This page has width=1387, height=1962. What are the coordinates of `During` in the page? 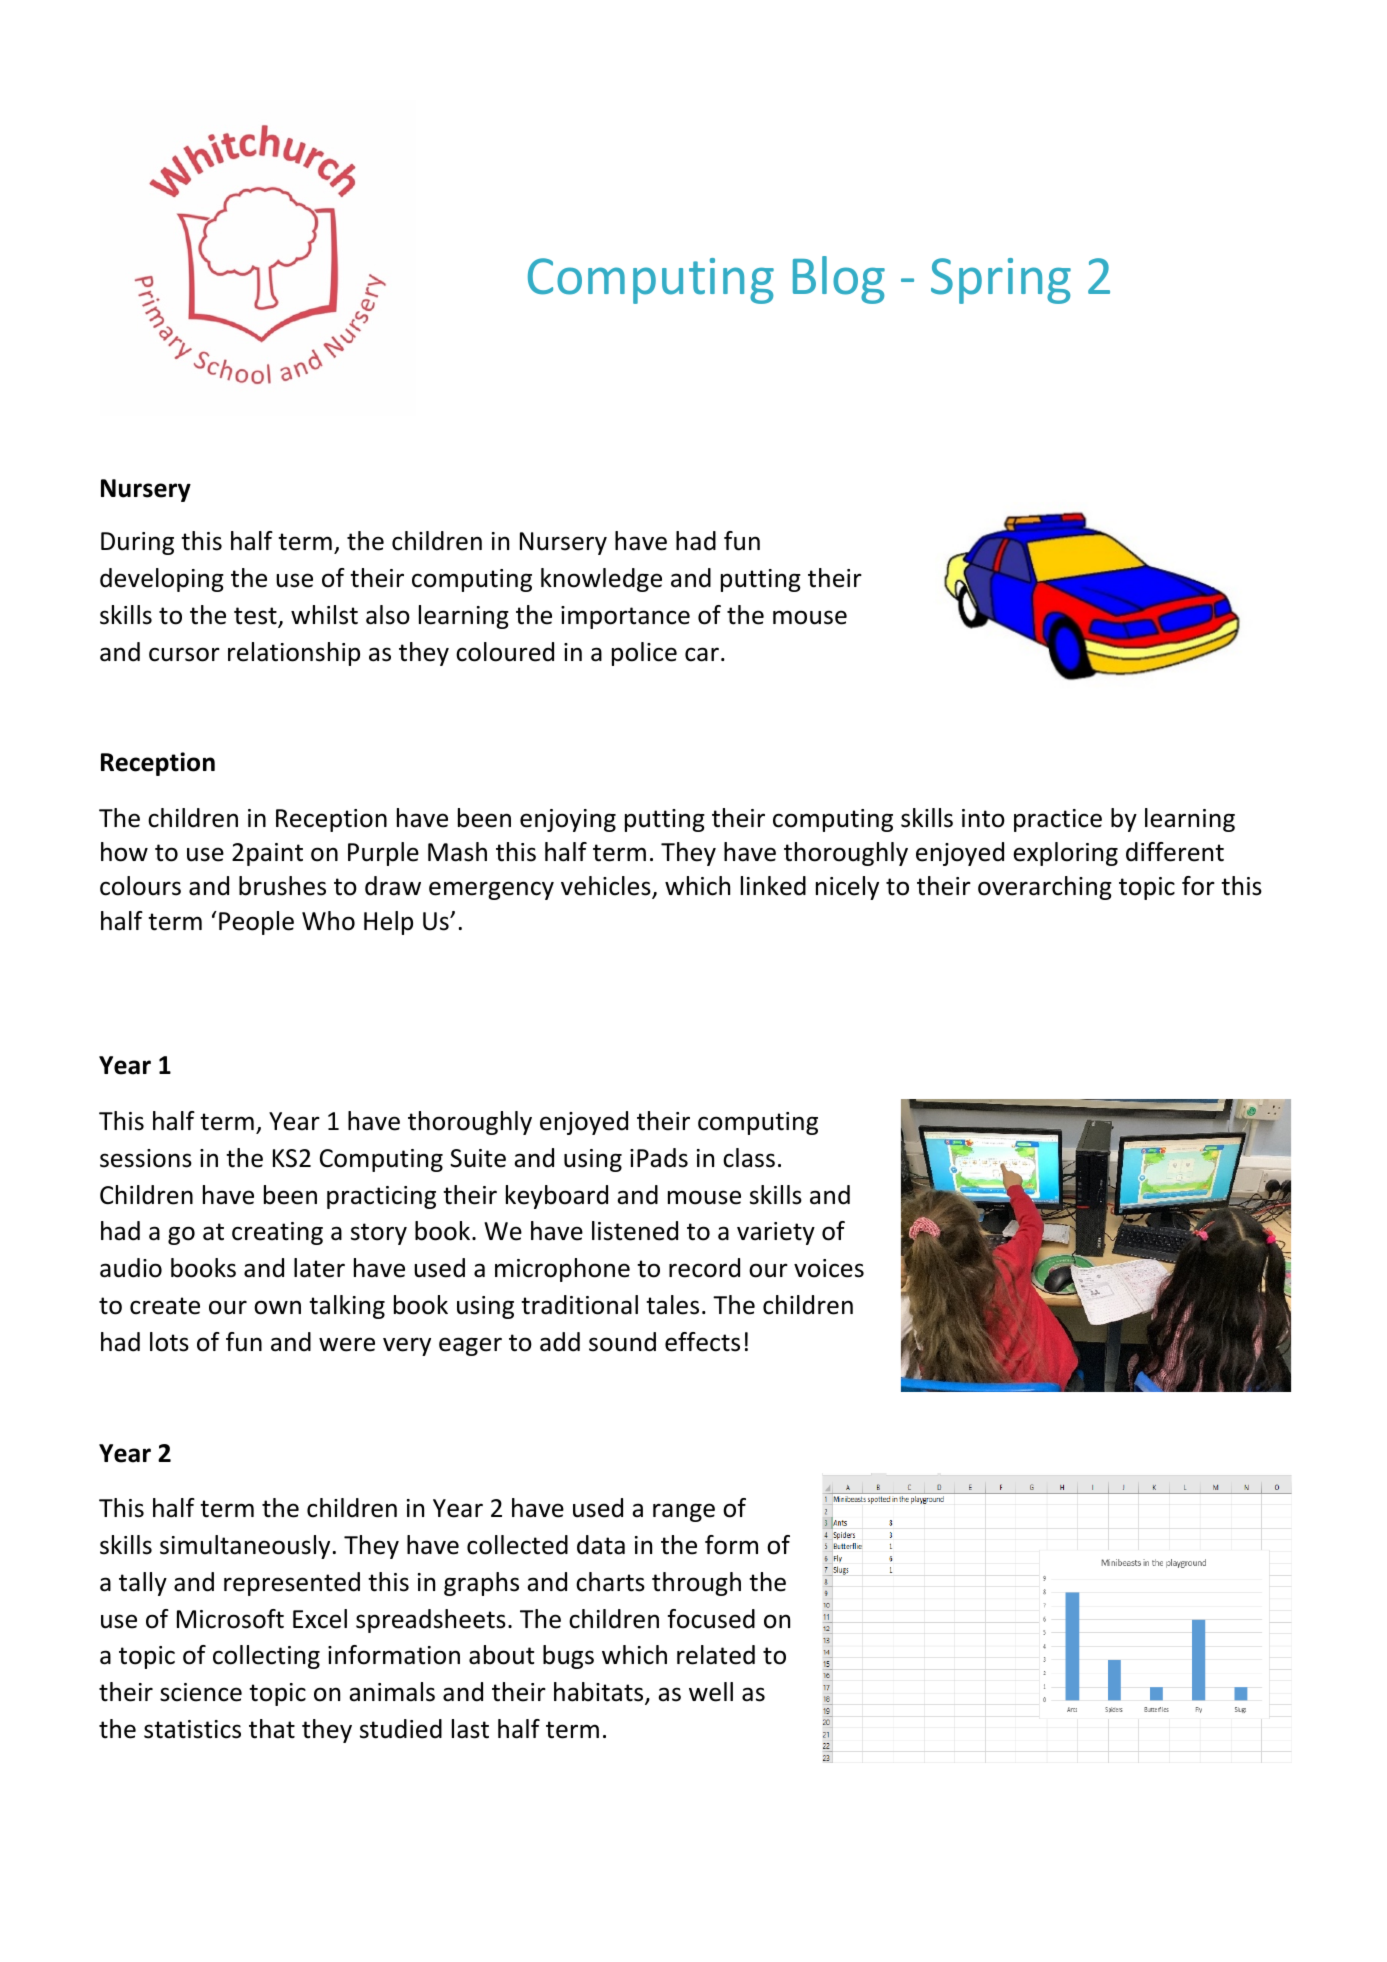 It's located at (137, 543).
